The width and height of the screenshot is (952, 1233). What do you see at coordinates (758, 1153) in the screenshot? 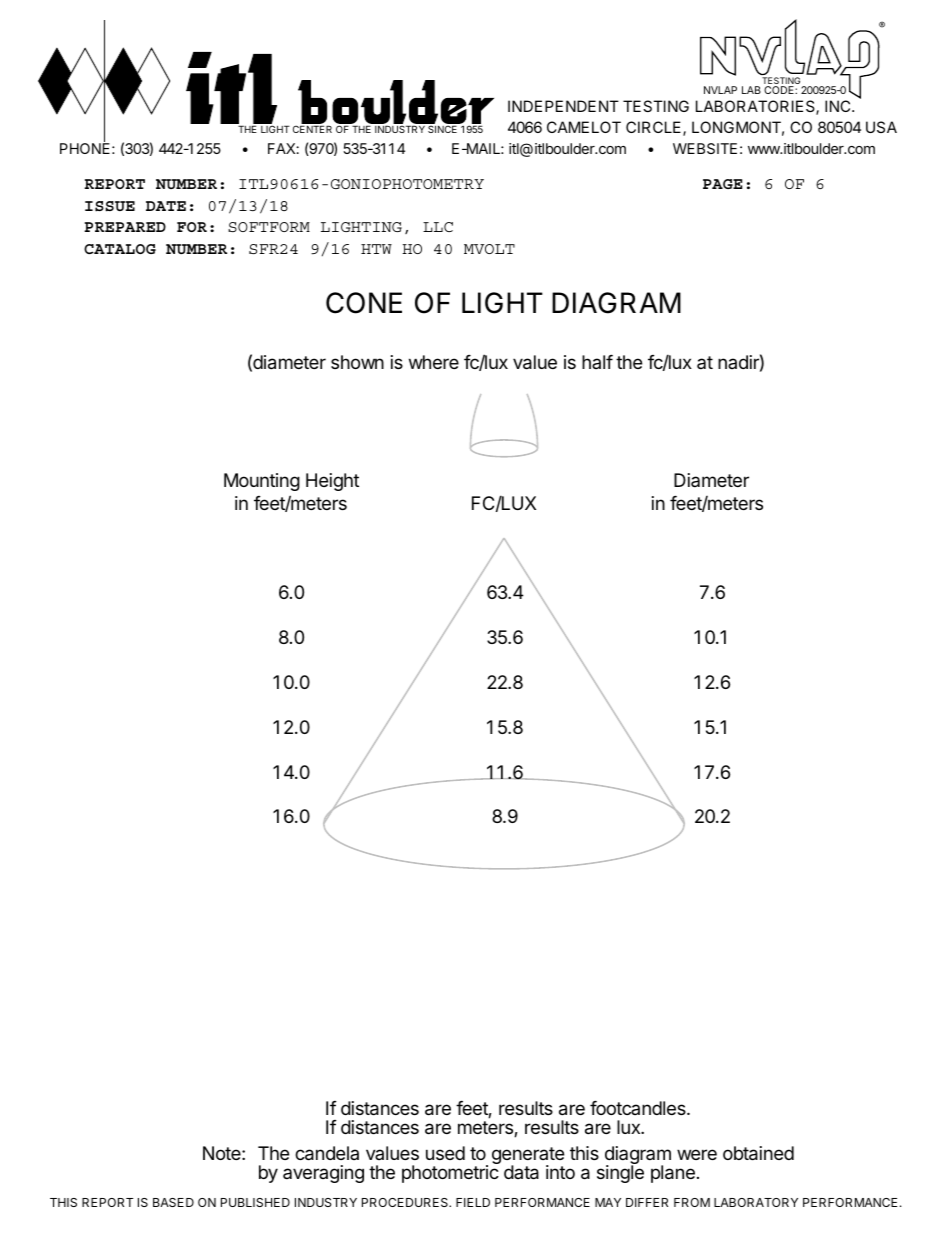
I see `obtained` at bounding box center [758, 1153].
